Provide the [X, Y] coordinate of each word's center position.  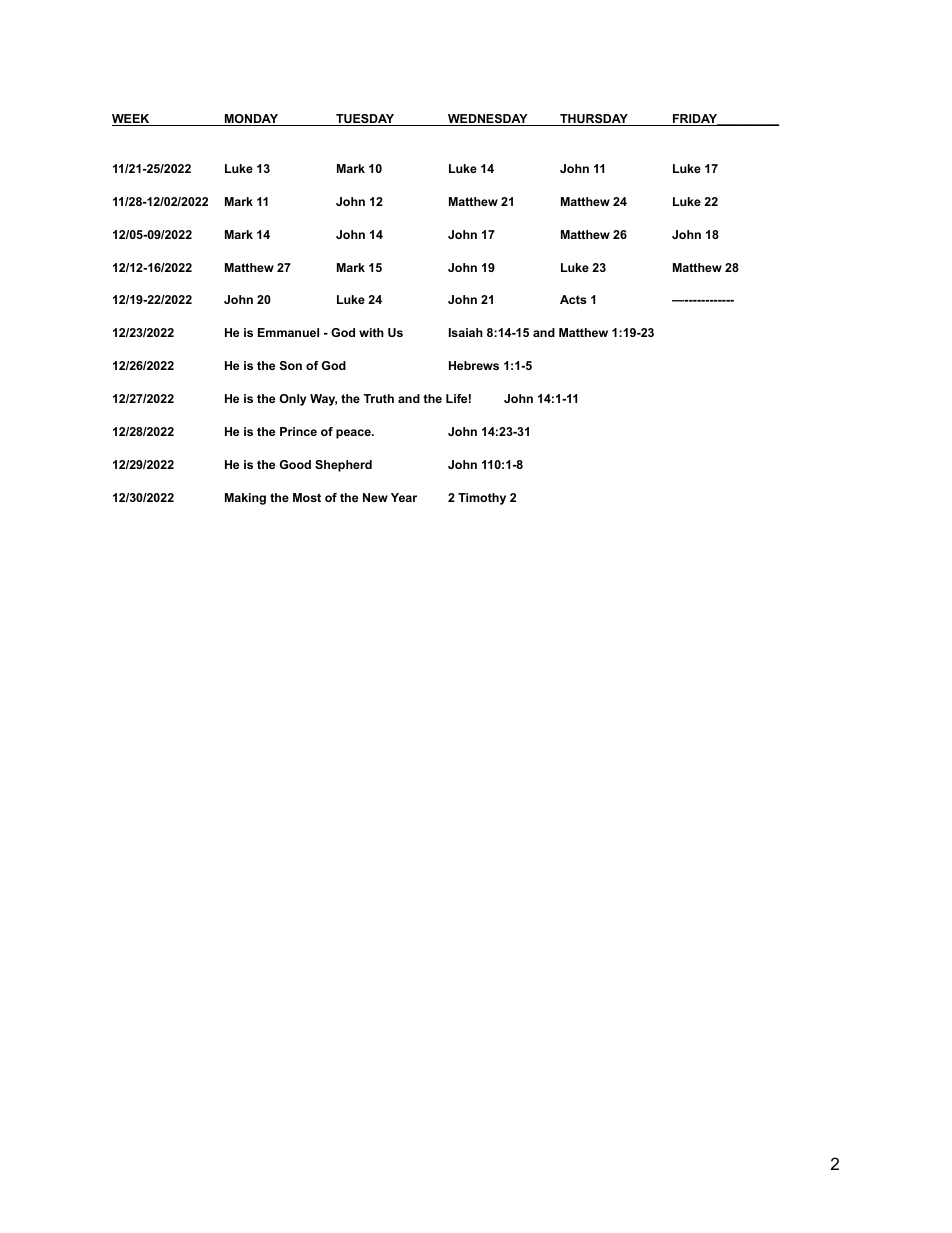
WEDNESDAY [488, 120]
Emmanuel [288, 332]
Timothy [482, 499]
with [371, 332]
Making [245, 499]
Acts [573, 299]
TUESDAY [365, 120]
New [375, 497]
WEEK [132, 120]
